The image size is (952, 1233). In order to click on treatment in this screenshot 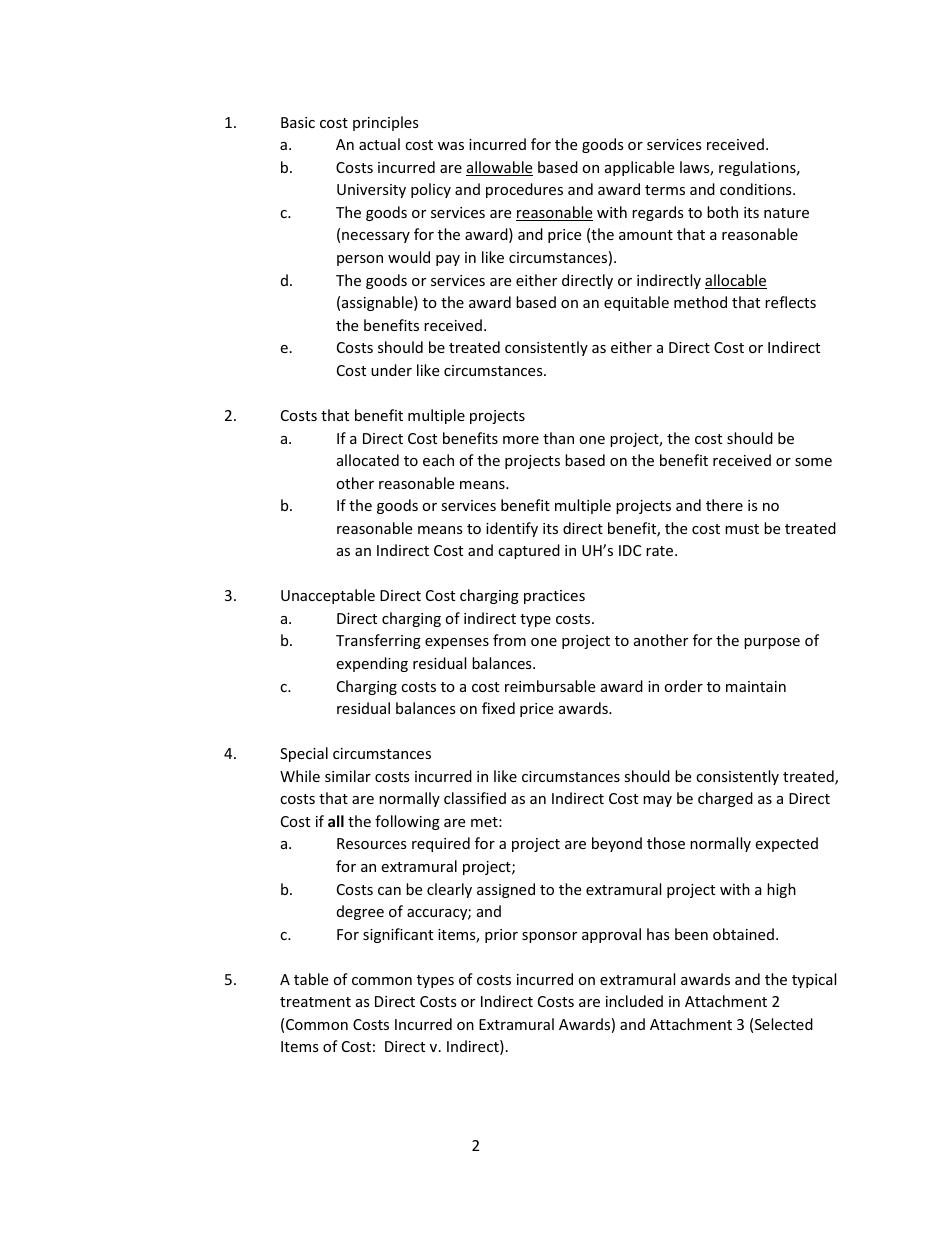, I will do `click(315, 1002)`.
